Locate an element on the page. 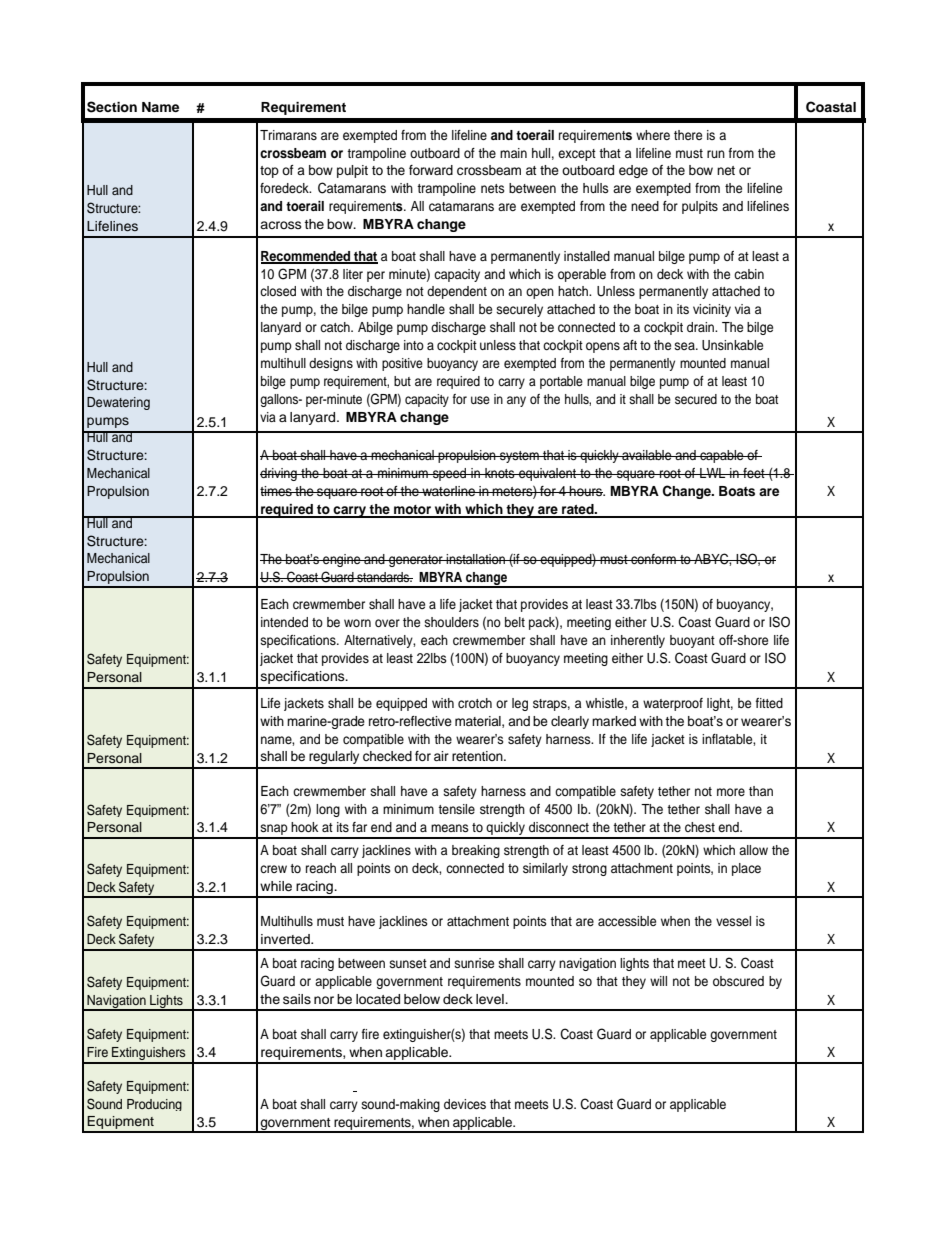 The height and width of the image is (1233, 952). buoyant is located at coordinates (692, 641).
